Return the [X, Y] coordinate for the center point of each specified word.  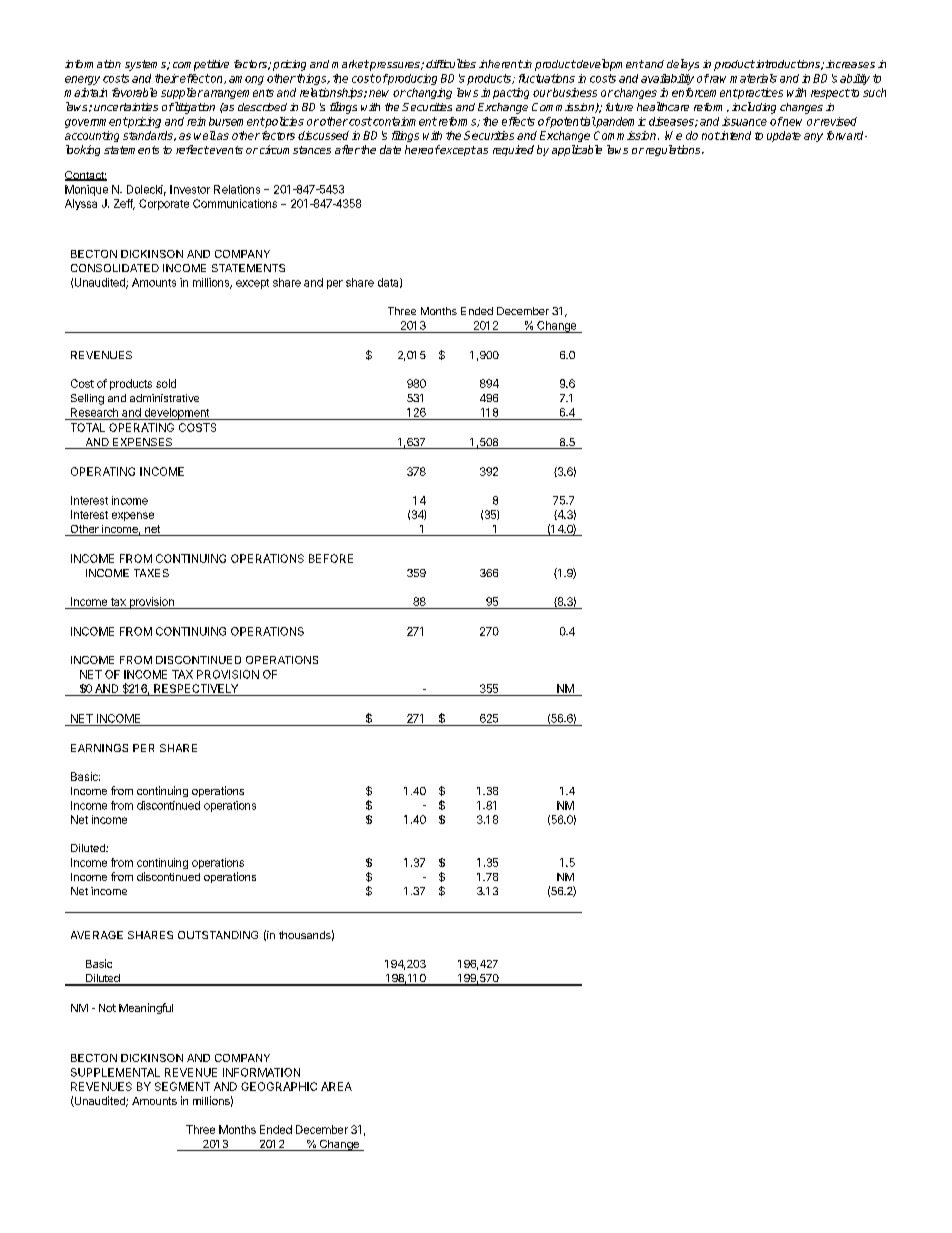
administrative [164, 398]
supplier [182, 93]
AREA [336, 1086]
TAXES [151, 573]
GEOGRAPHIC [279, 1086]
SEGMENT [182, 1086]
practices [759, 93]
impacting [505, 93]
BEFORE [331, 558]
